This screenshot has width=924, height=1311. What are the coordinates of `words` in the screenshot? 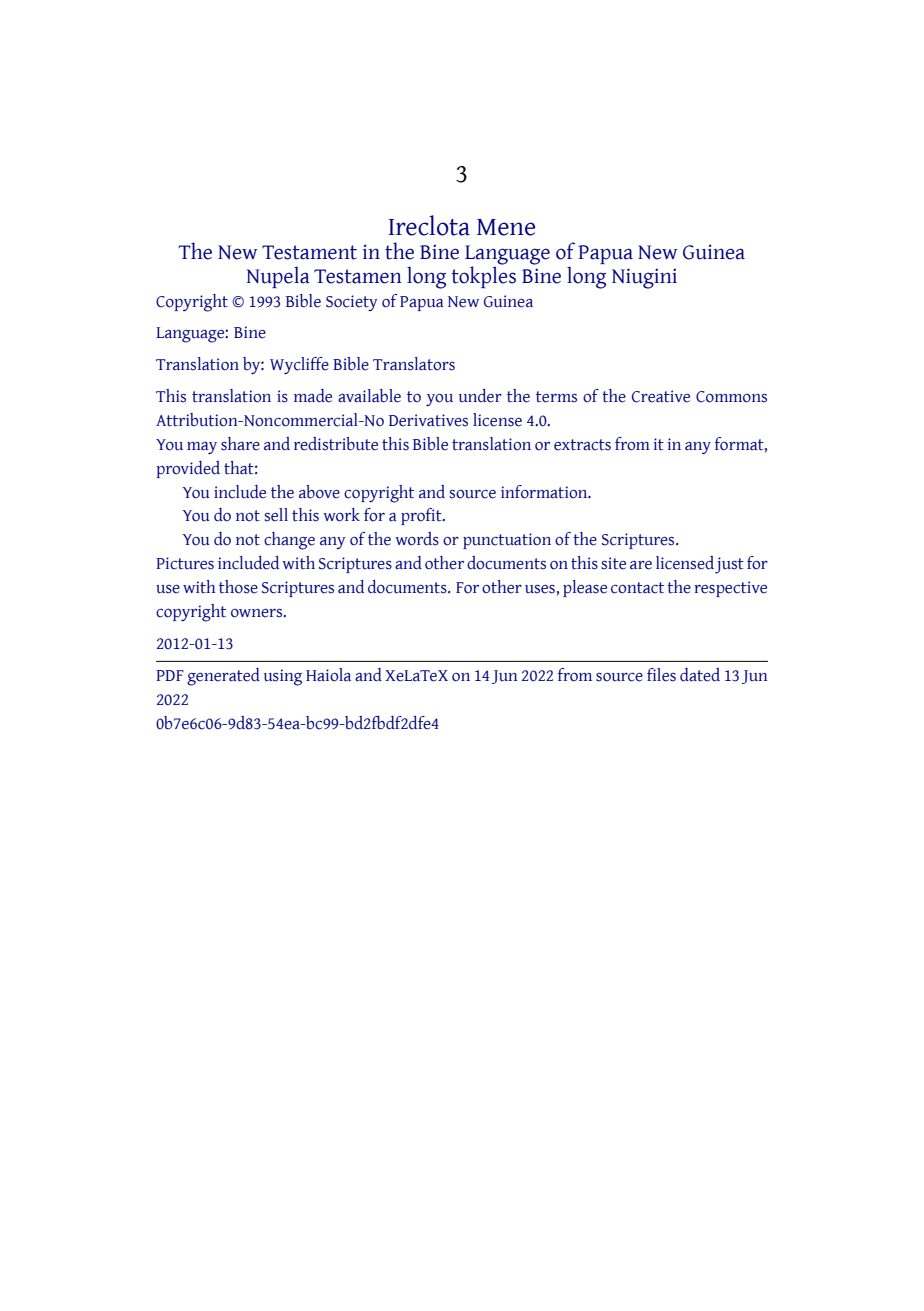 It's located at (417, 539).
